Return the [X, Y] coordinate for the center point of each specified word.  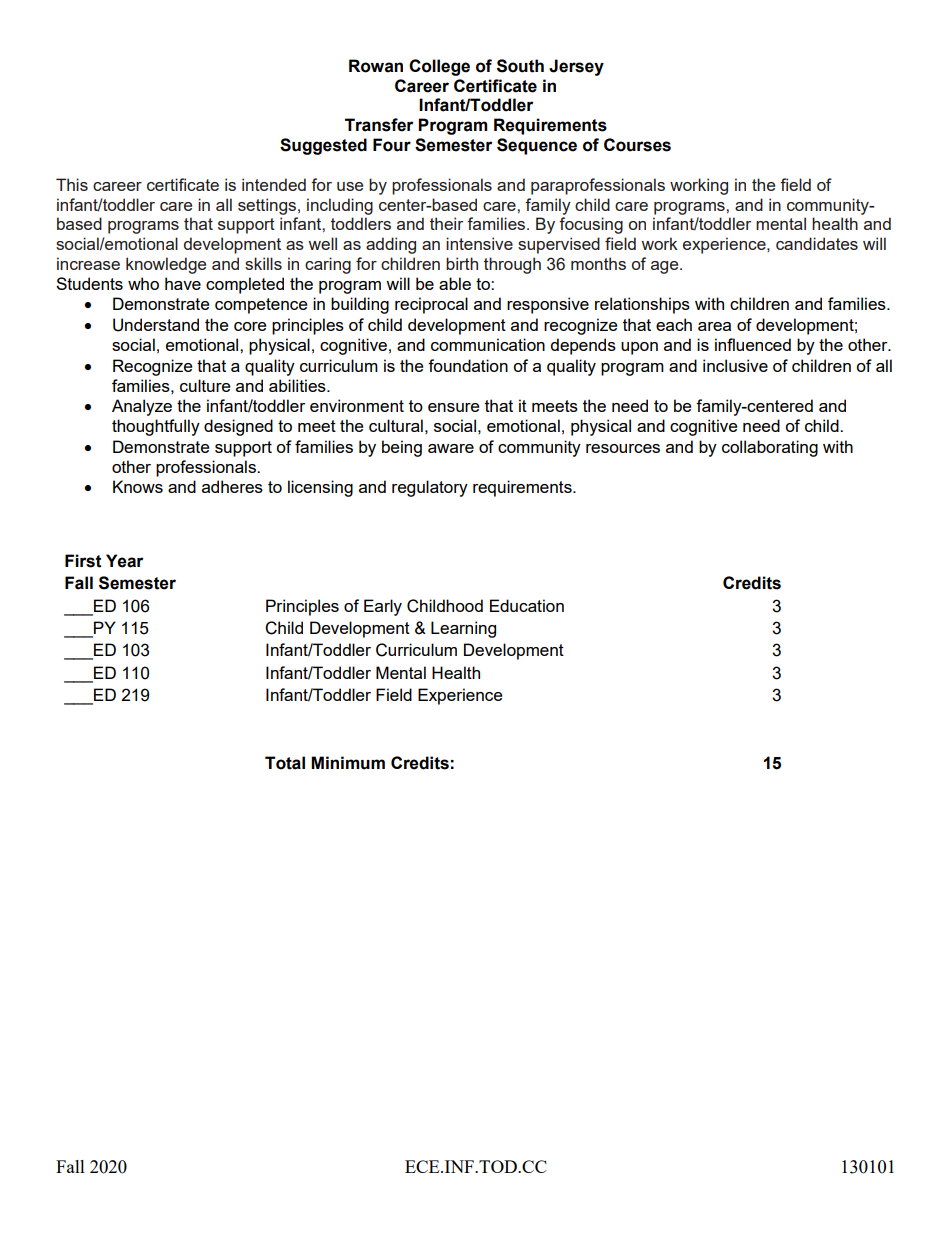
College [439, 67]
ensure [453, 407]
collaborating [770, 448]
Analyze [142, 407]
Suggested [323, 146]
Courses [637, 145]
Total [285, 763]
